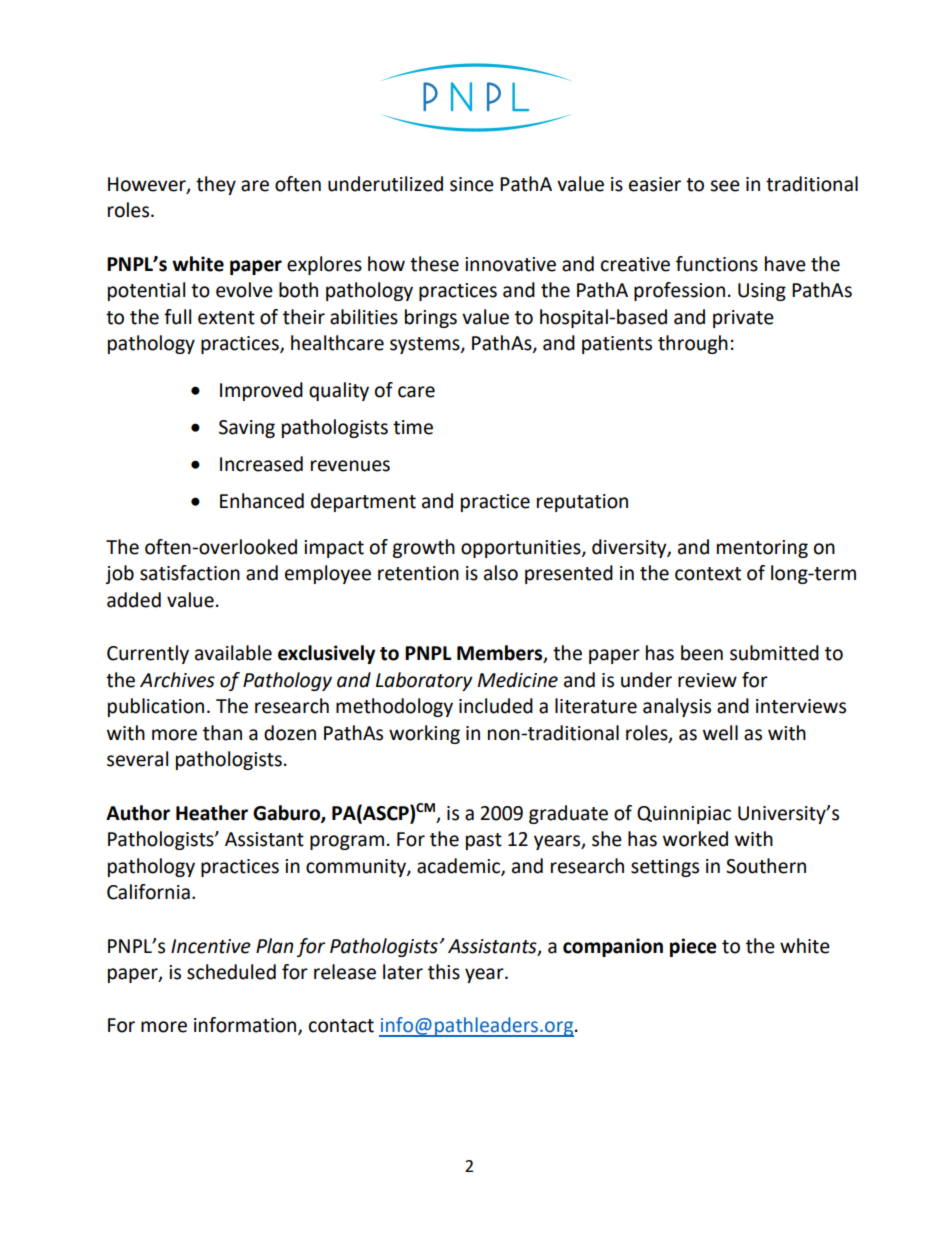 This page has width=952, height=1233. Describe the element at coordinates (418, 573) in the page. I see `retention` at that location.
